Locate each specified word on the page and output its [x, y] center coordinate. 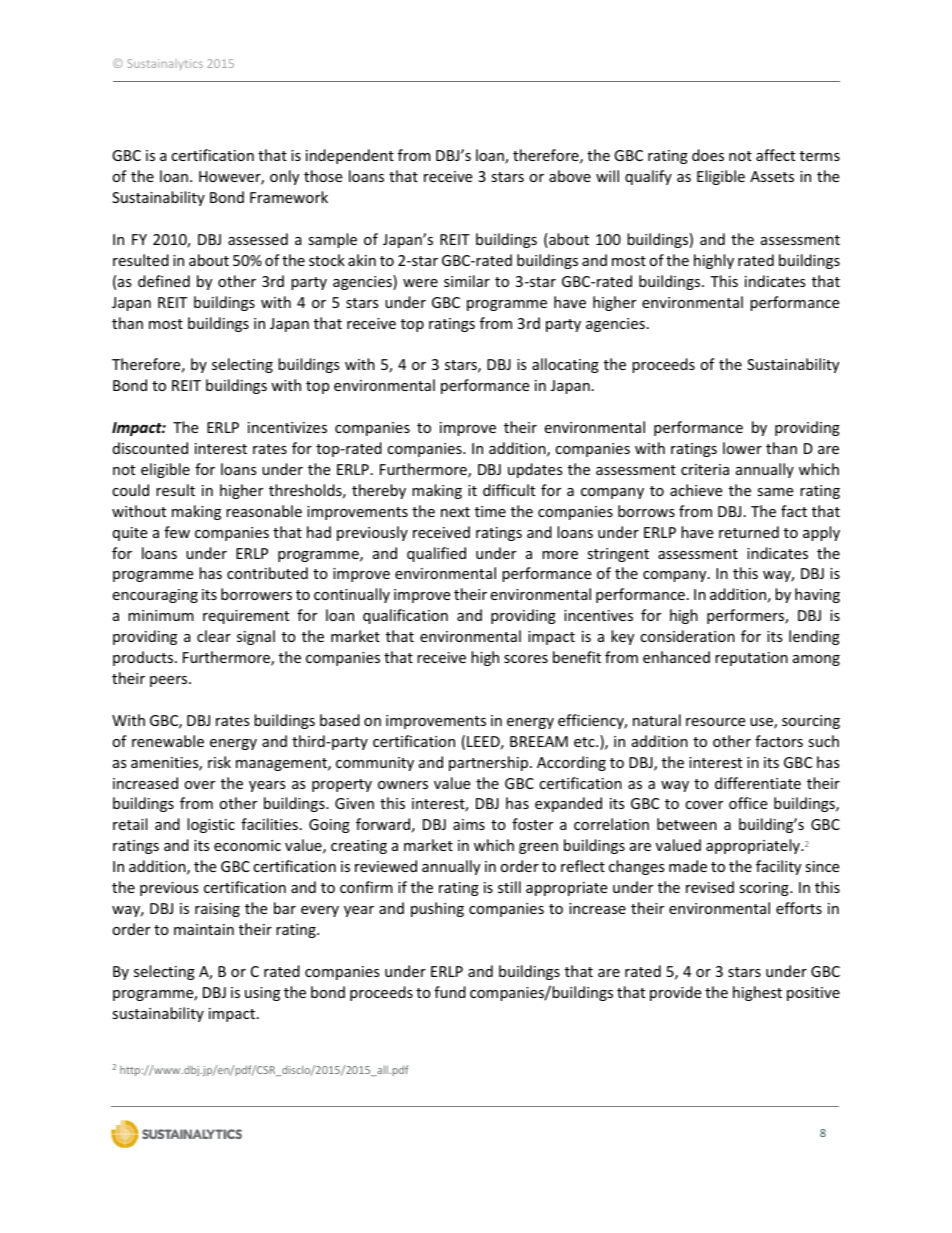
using [262, 994]
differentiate [758, 783]
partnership [490, 763]
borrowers [256, 594]
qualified [436, 554]
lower [742, 448]
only [284, 177]
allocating [565, 365]
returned [749, 532]
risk [219, 762]
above [570, 176]
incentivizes [287, 427]
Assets [772, 176]
